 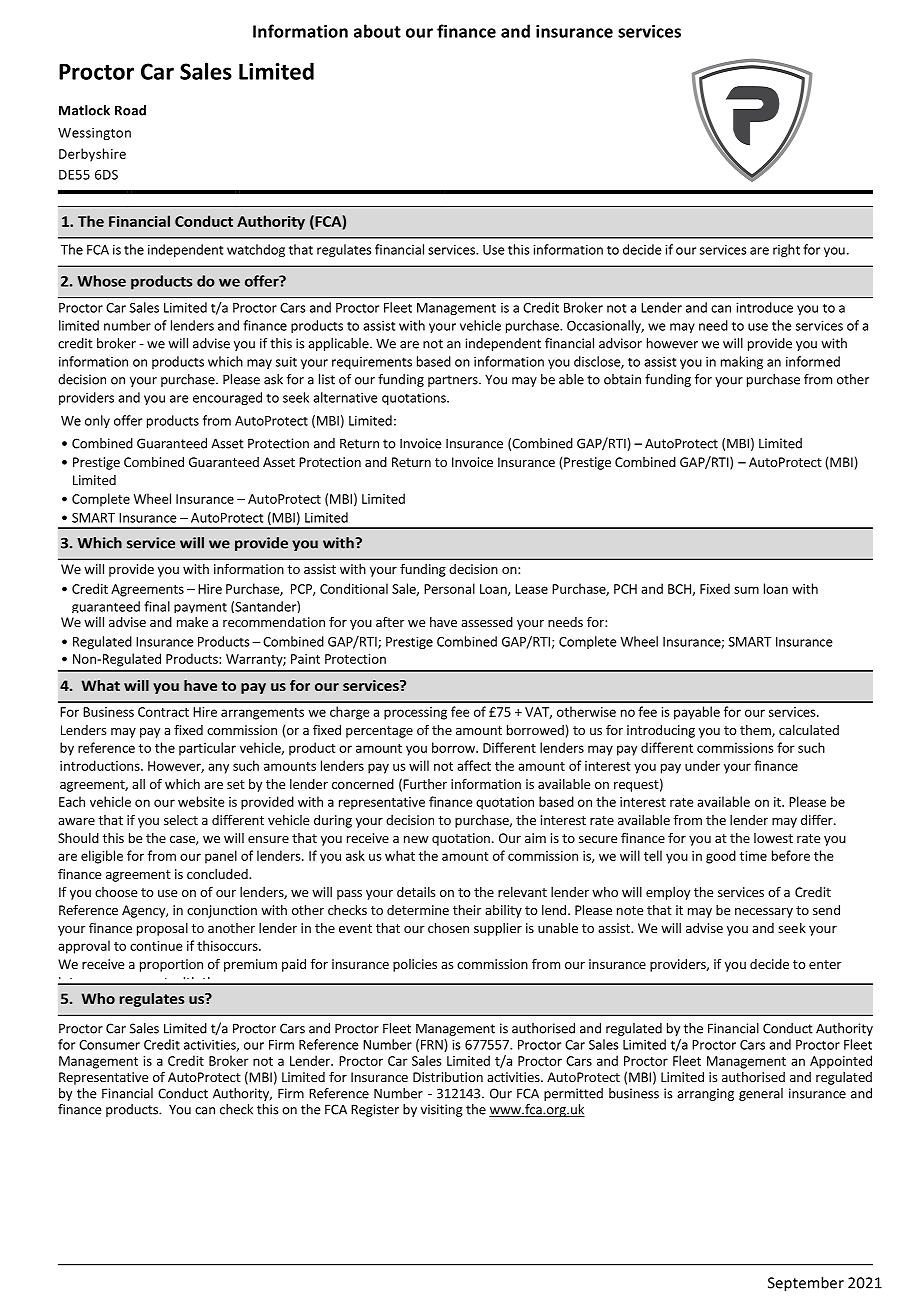 I want to click on Consumer, so click(x=109, y=1045).
